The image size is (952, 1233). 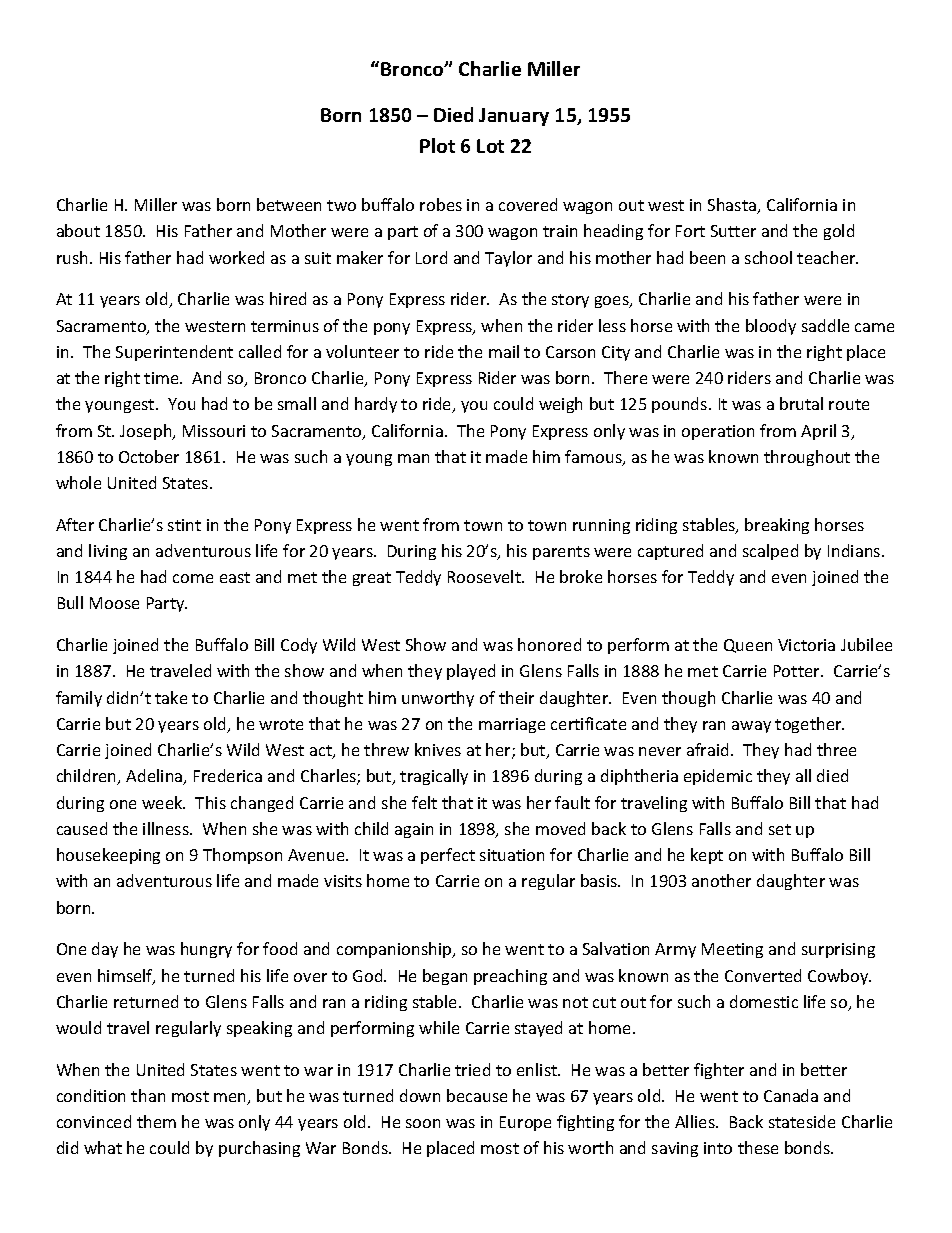 What do you see at coordinates (477, 1095) in the page?
I see `because` at bounding box center [477, 1095].
